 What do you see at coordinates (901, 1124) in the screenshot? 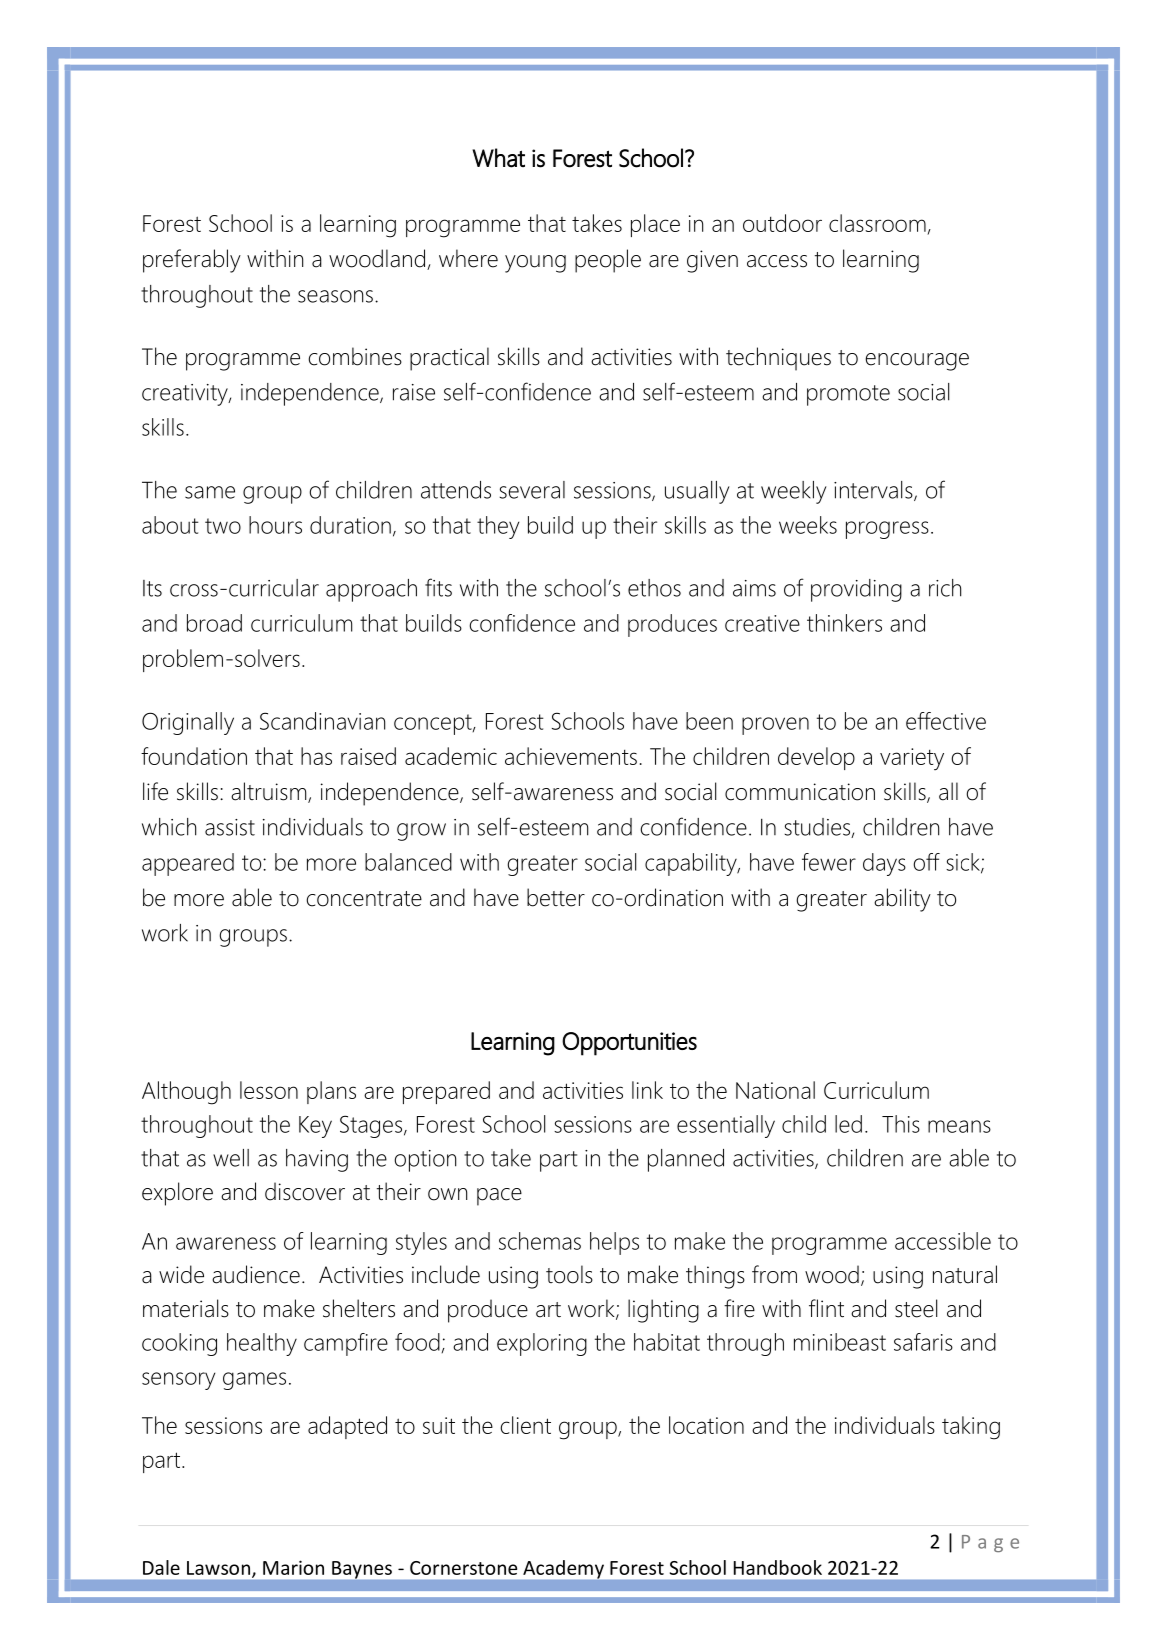
I see `This` at bounding box center [901, 1124].
